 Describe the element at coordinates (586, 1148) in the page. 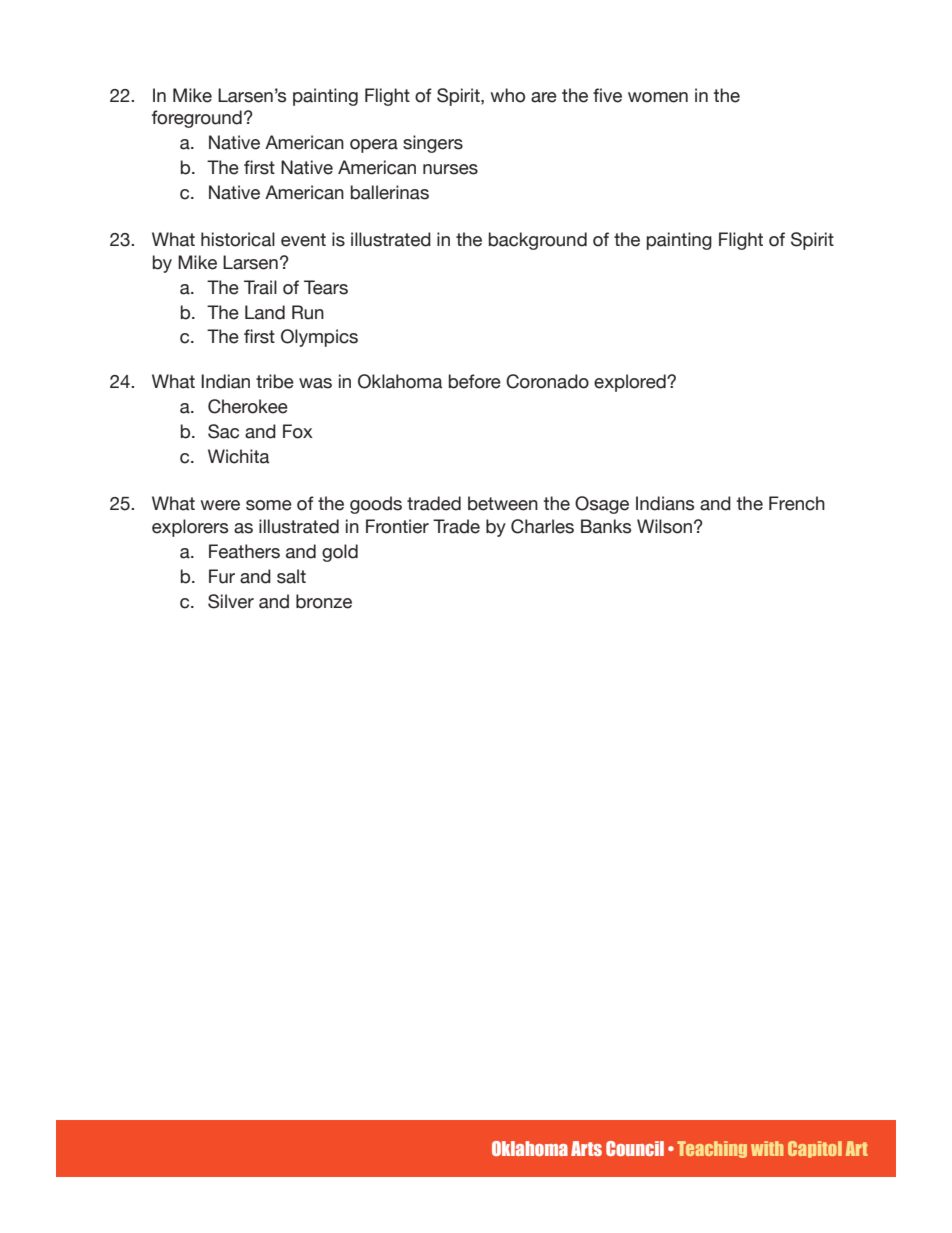

I see `Arts` at that location.
